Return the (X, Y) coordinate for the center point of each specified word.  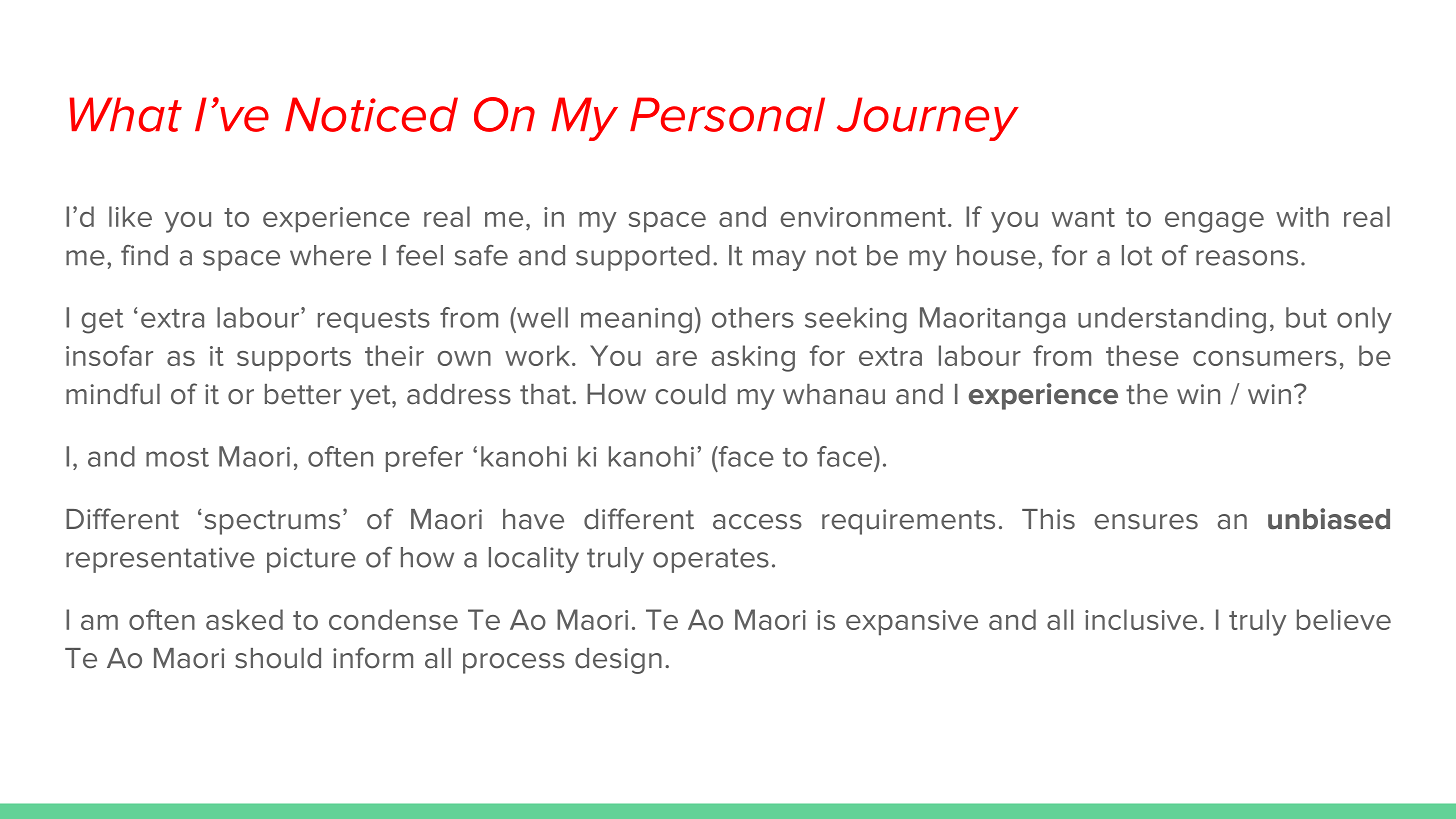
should (278, 658)
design (618, 661)
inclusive (1141, 619)
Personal (727, 114)
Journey (928, 119)
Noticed (371, 114)
